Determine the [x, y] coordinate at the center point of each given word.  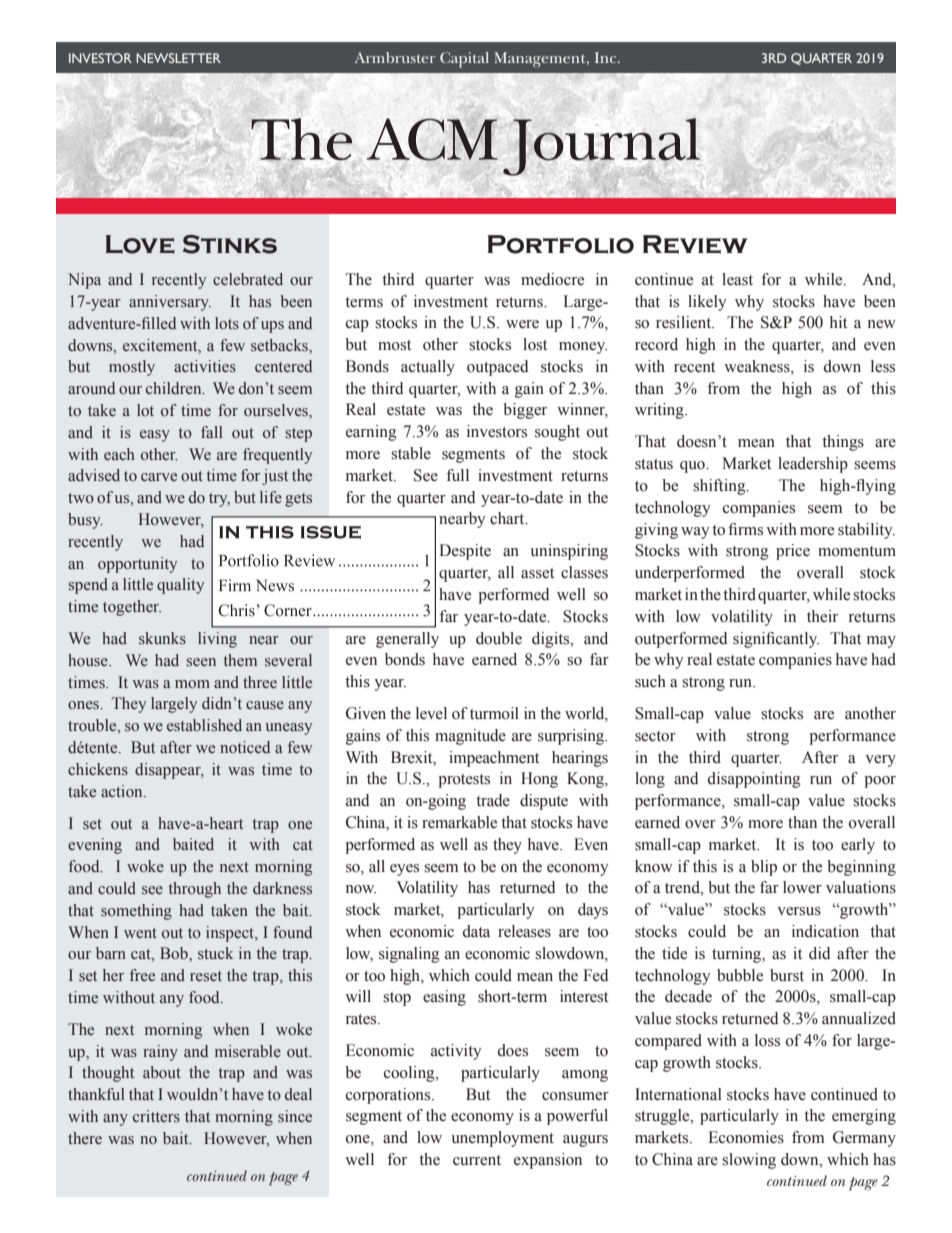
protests [464, 781]
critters [156, 1116]
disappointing [754, 780]
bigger [525, 411]
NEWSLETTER [178, 58]
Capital [464, 60]
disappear [169, 771]
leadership [813, 465]
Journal [601, 147]
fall [212, 432]
